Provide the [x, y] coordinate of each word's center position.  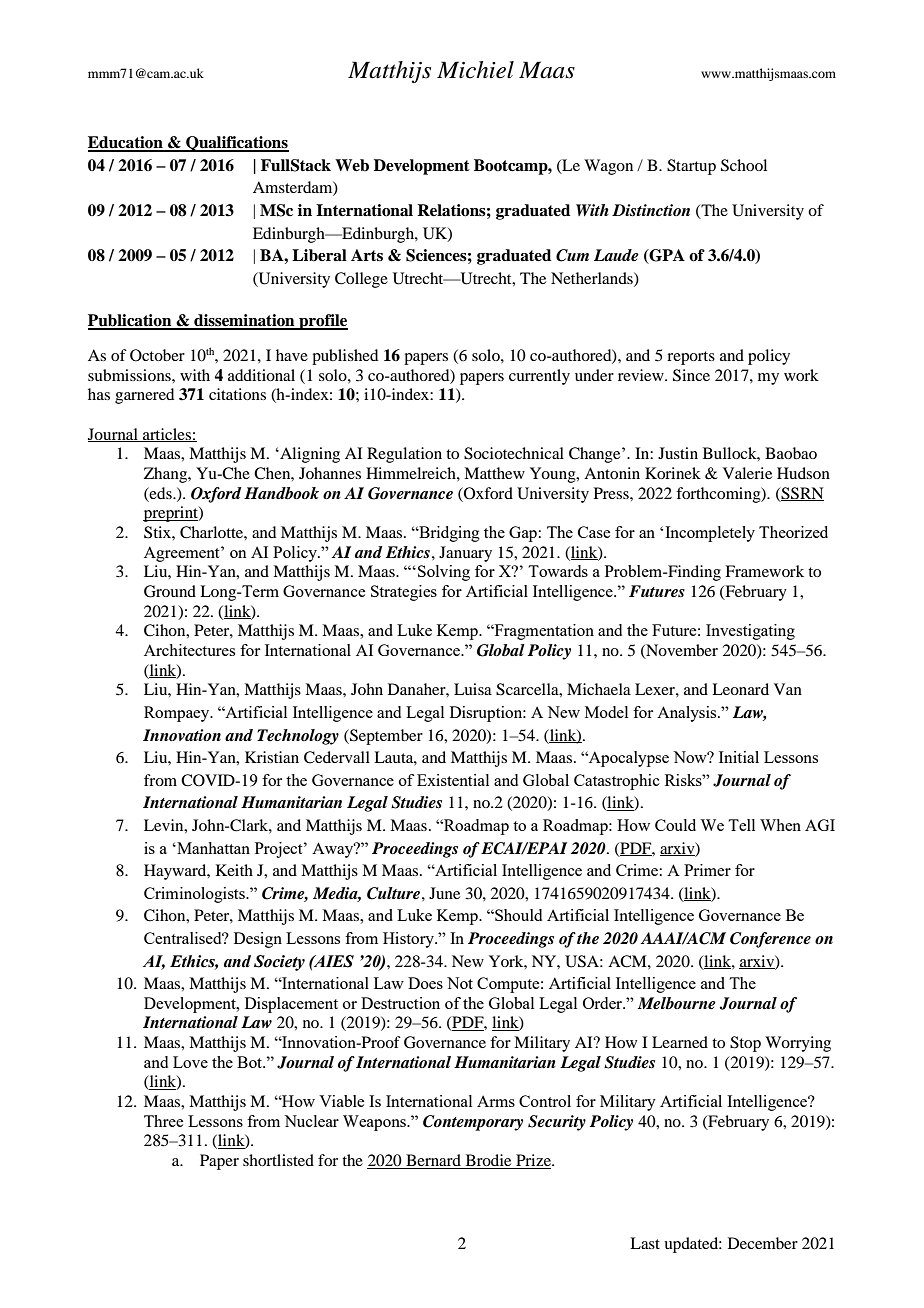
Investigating [750, 632]
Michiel [475, 70]
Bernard [434, 1161]
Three [163, 1121]
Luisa [473, 689]
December [763, 1243]
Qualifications [236, 144]
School [744, 165]
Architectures [189, 650]
